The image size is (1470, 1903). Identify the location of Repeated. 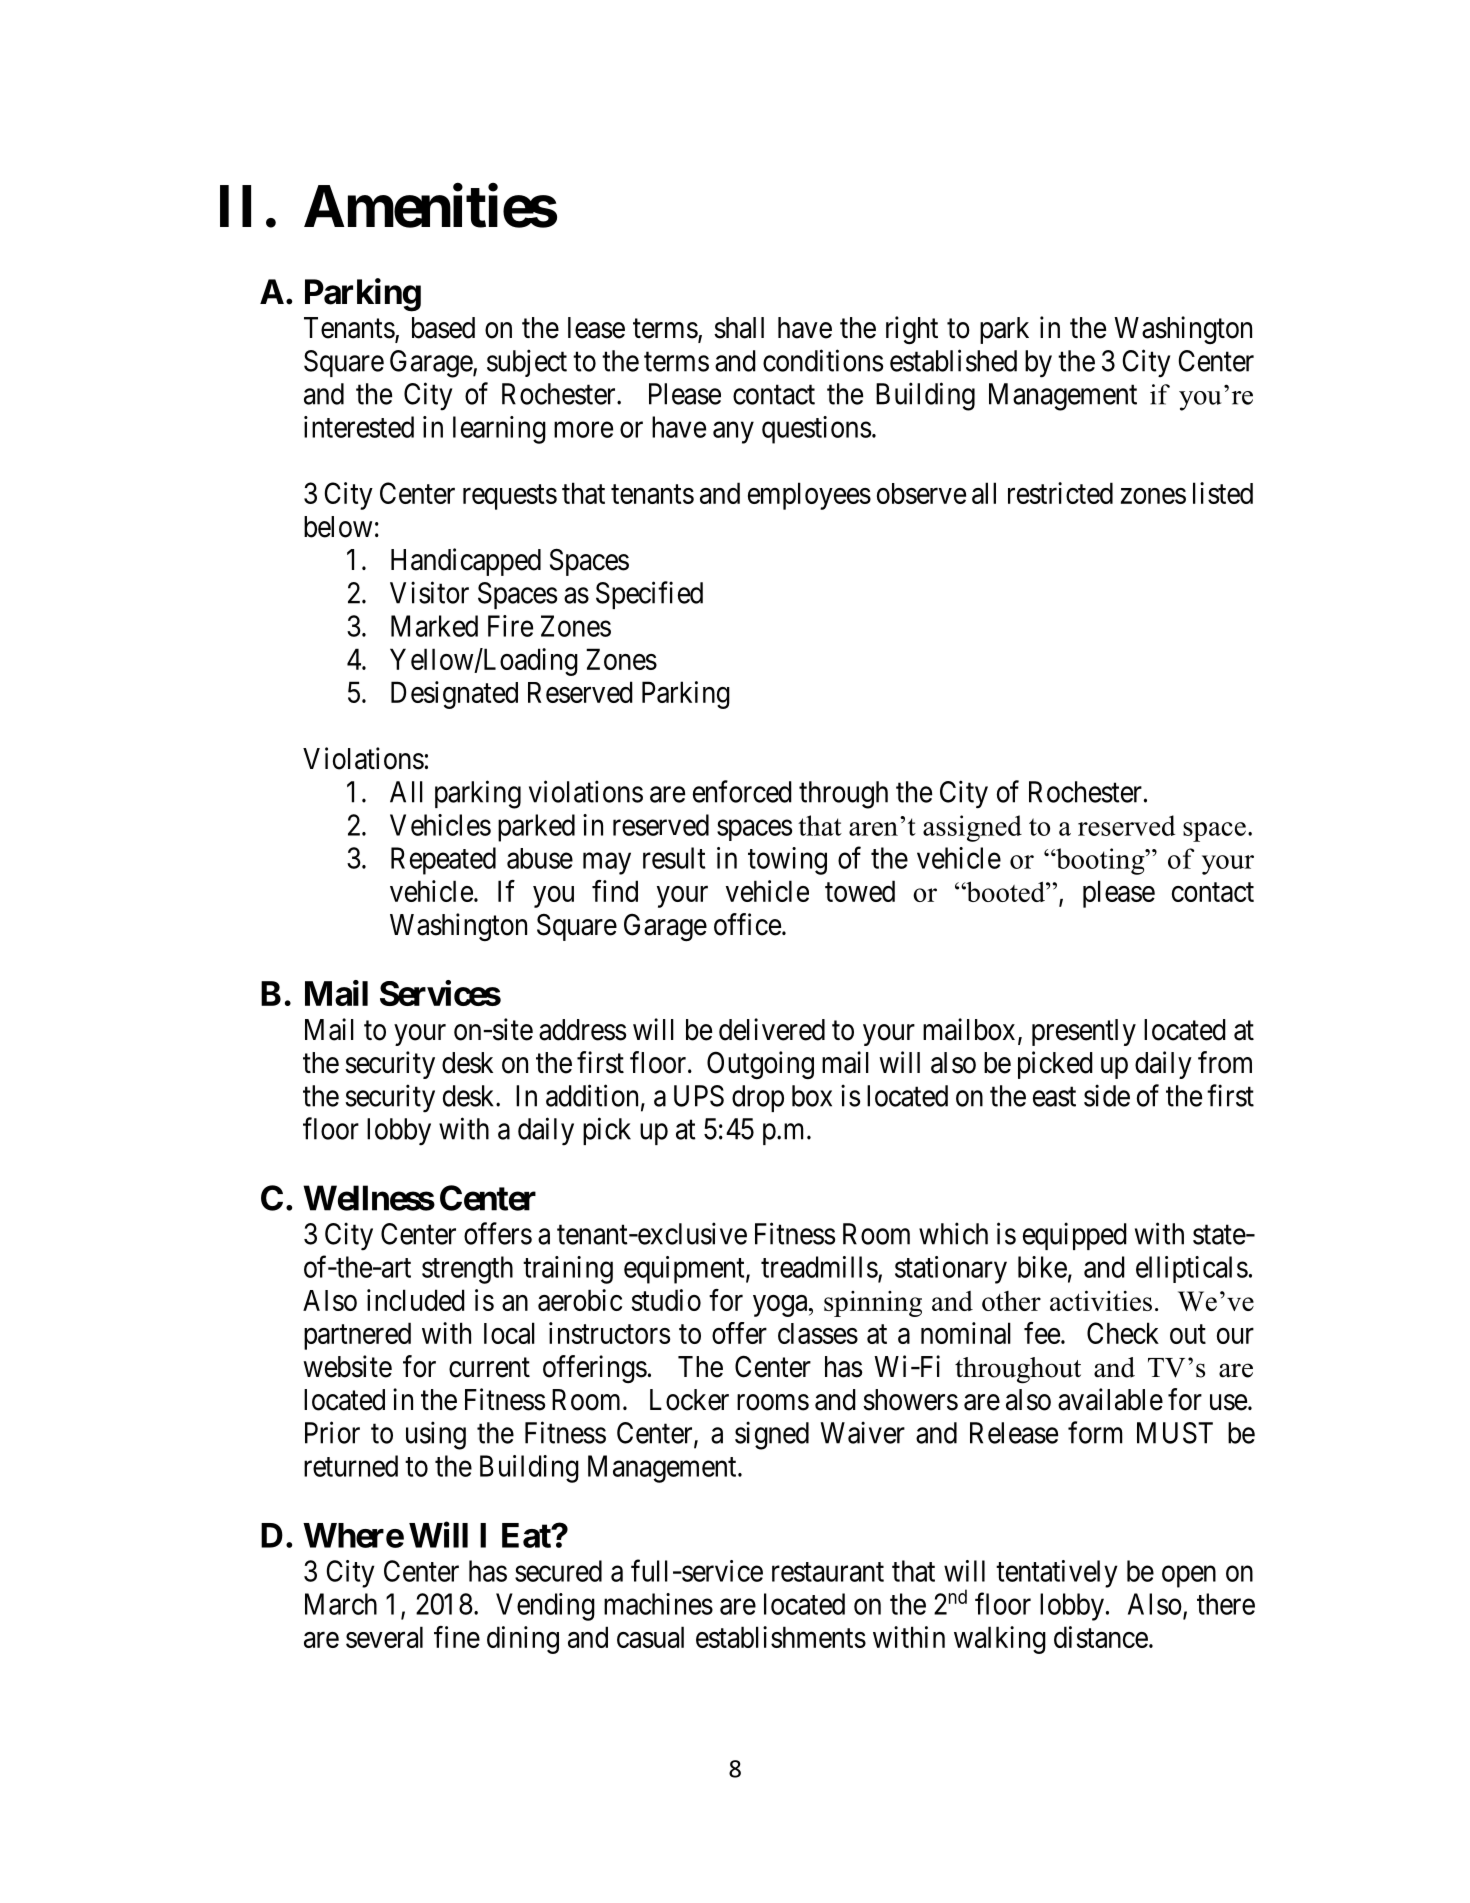
(443, 861).
